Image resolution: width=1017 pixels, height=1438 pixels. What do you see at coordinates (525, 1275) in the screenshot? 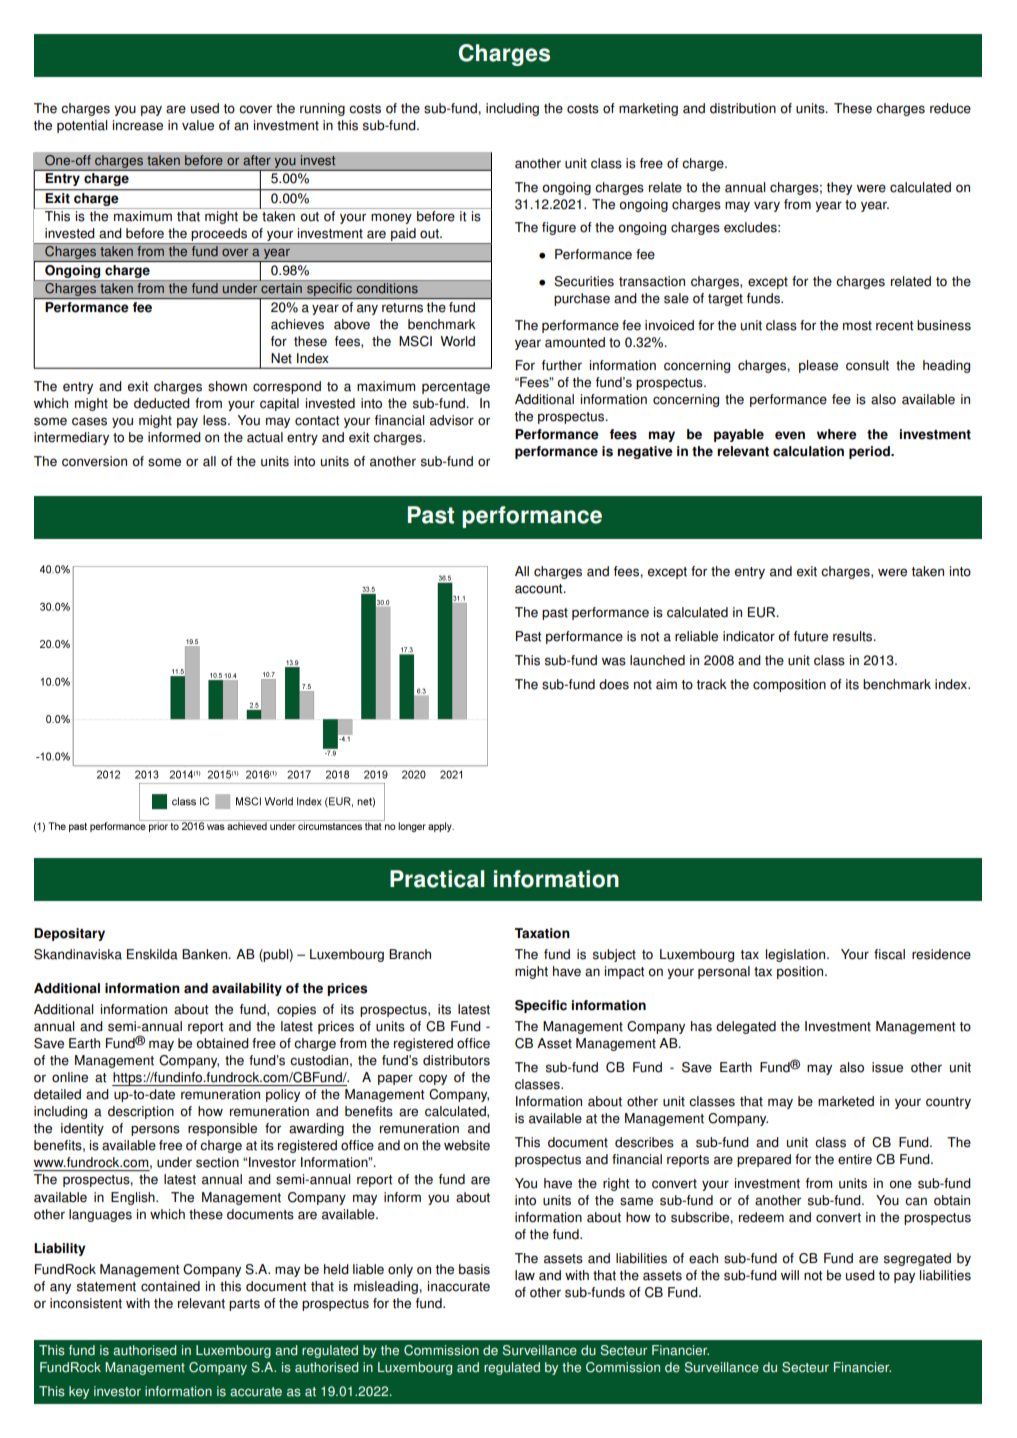
I see `law` at bounding box center [525, 1275].
